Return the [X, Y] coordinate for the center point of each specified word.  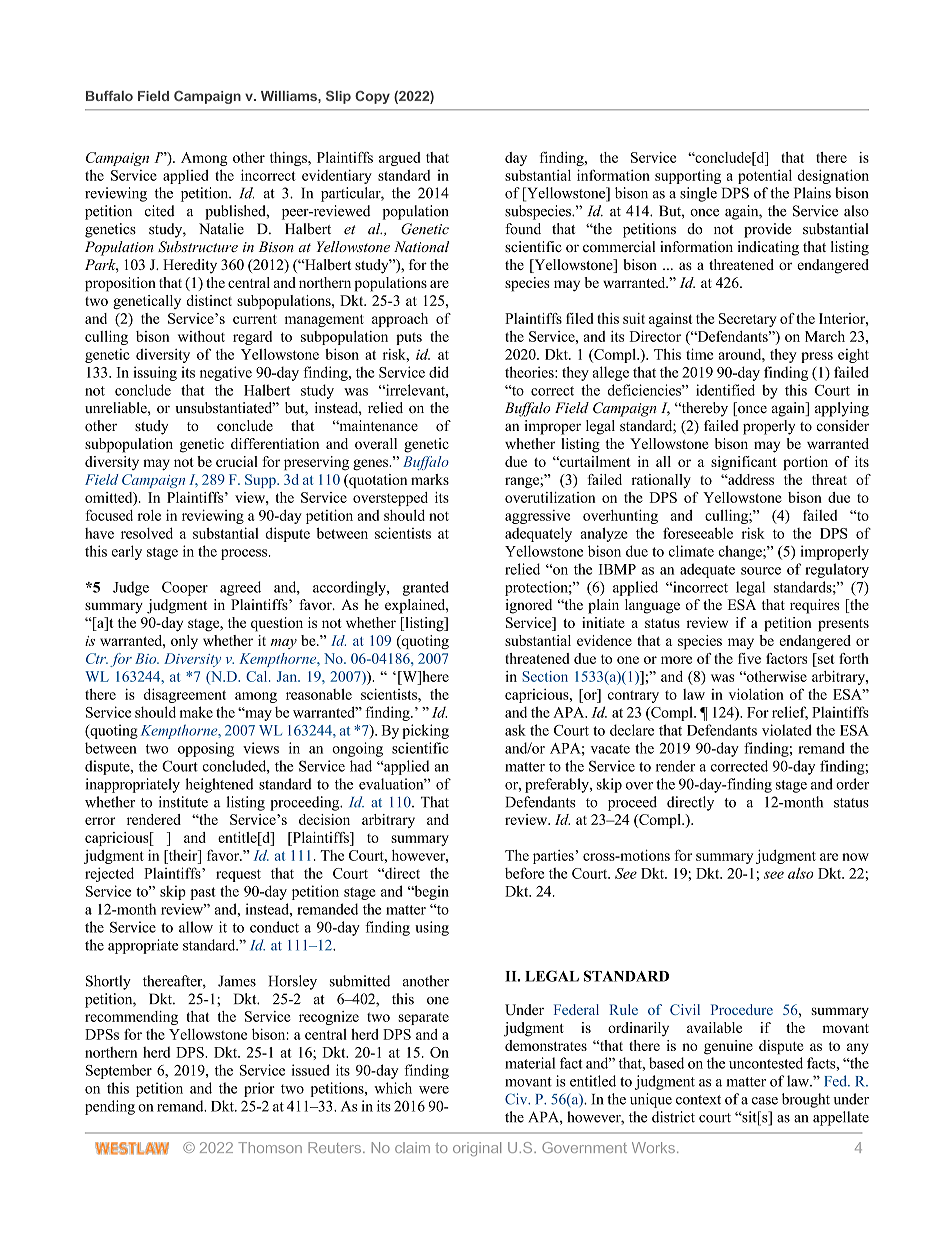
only [184, 642]
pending [110, 1107]
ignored [528, 606]
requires [814, 606]
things [289, 159]
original [477, 1149]
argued [399, 159]
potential [765, 177]
